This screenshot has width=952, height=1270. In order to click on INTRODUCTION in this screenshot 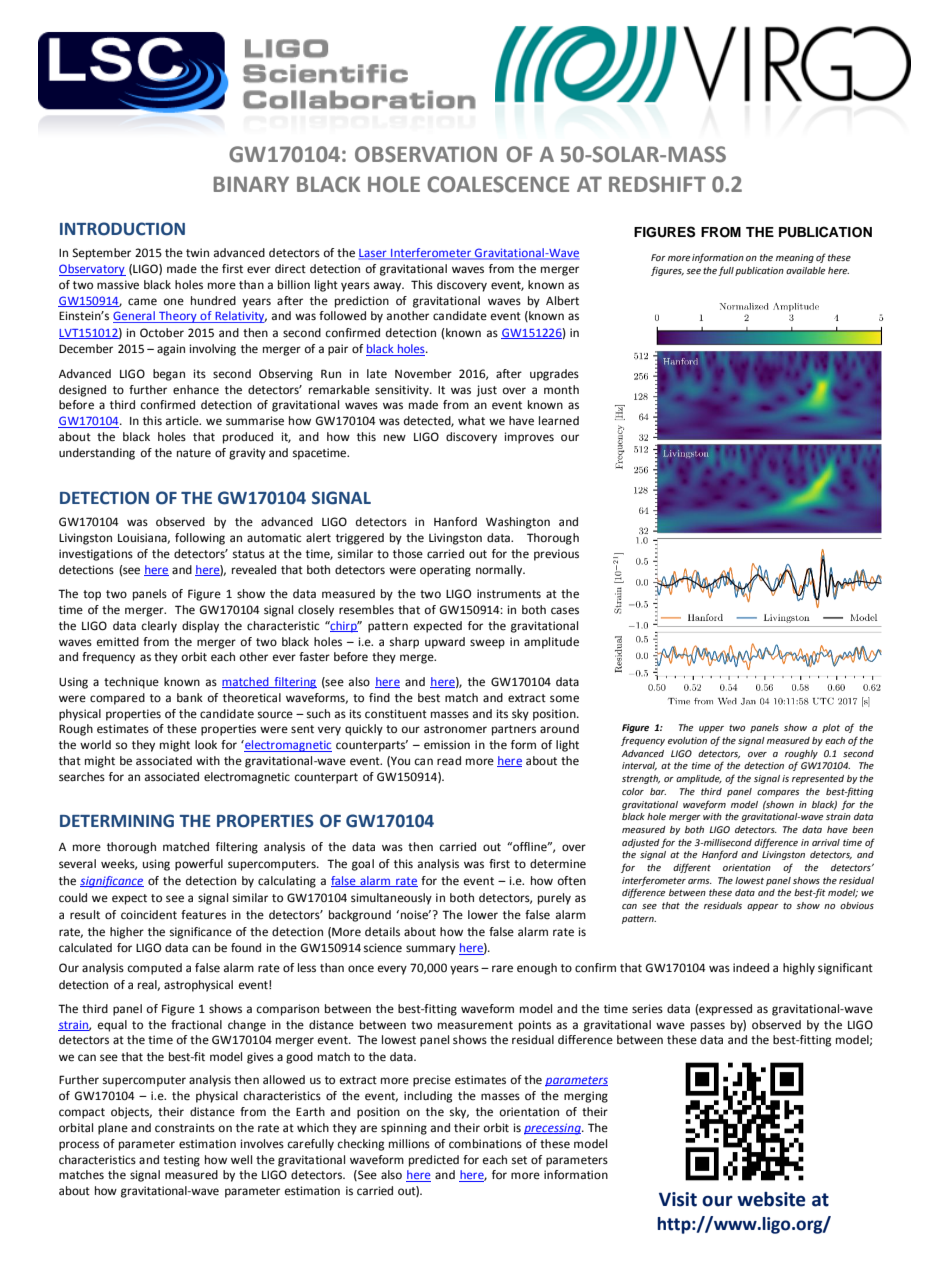, I will do `click(122, 229)`.
